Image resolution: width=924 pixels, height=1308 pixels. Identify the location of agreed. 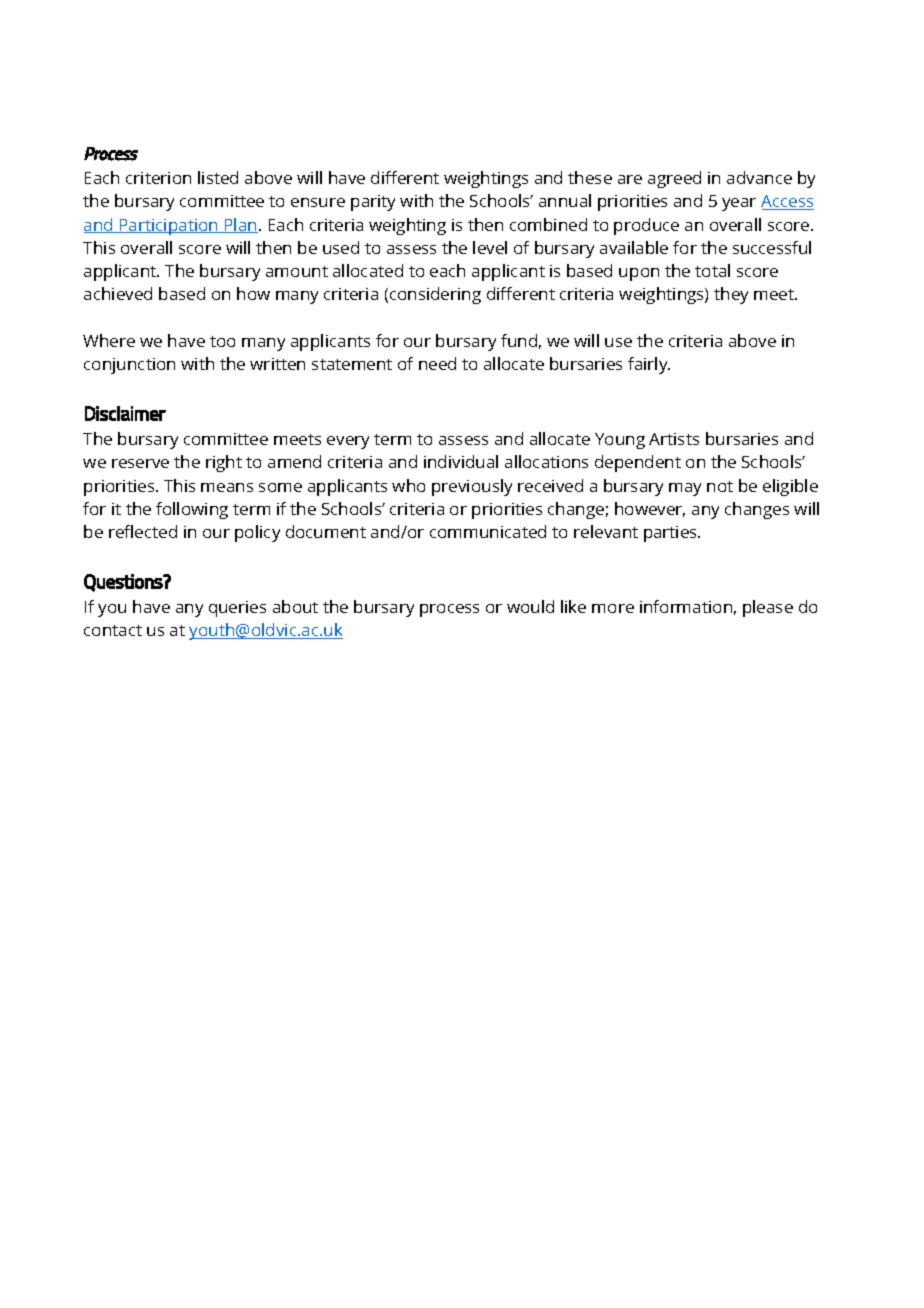
(674, 179).
